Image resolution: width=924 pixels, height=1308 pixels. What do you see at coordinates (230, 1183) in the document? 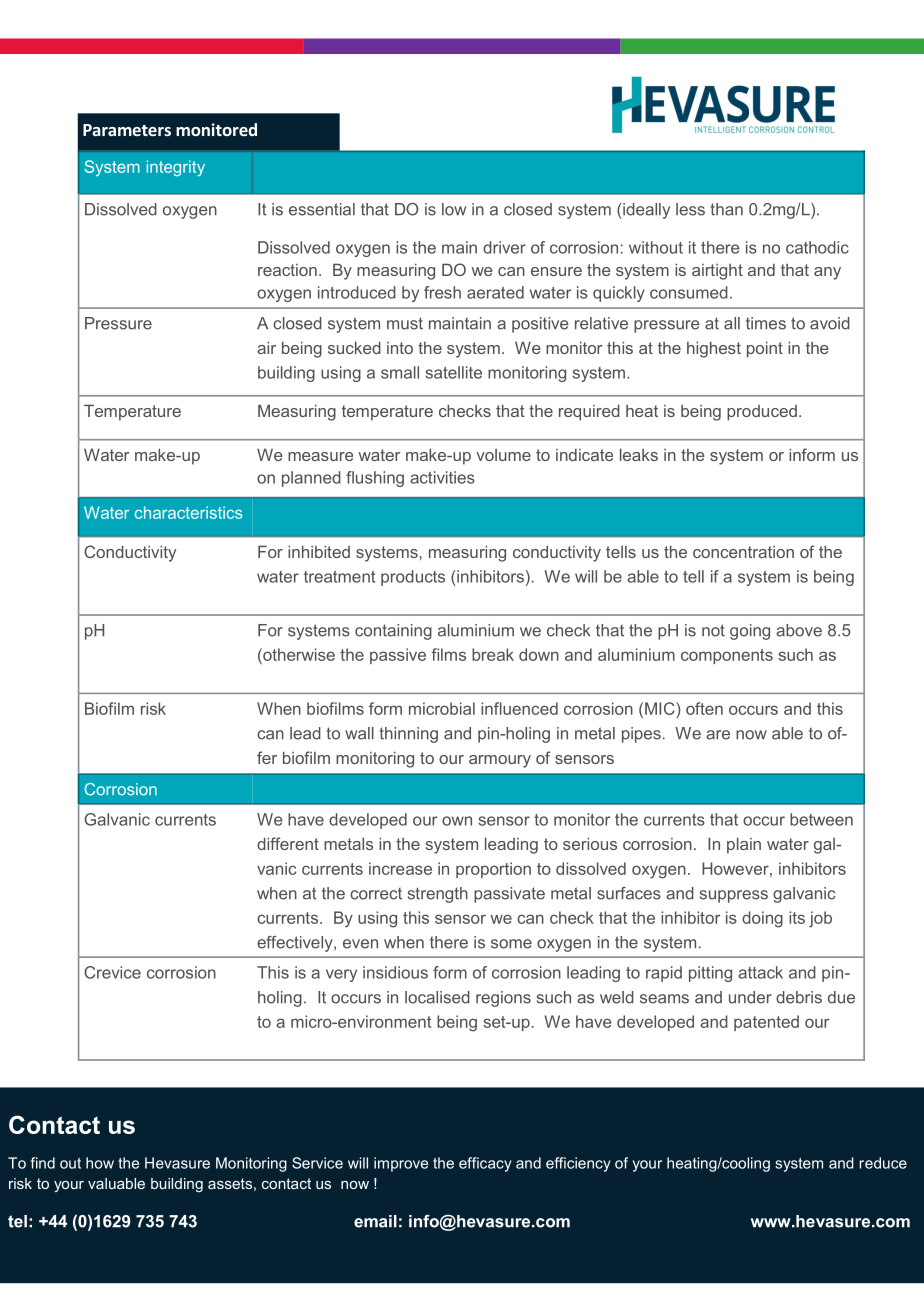
I see `assets` at bounding box center [230, 1183].
